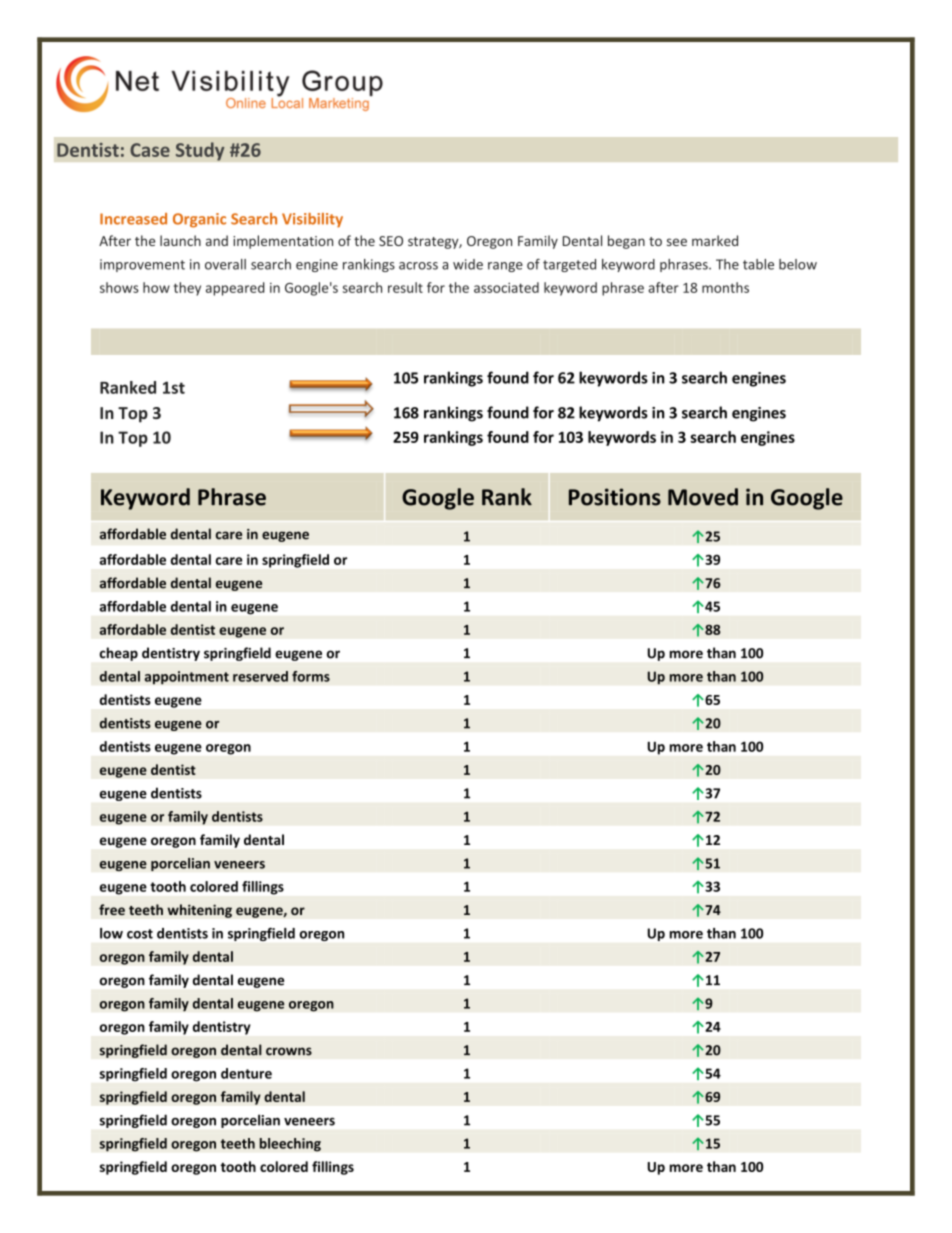 This page has height=1233, width=952. Describe the element at coordinates (615, 497) in the page. I see `Positions` at that location.
